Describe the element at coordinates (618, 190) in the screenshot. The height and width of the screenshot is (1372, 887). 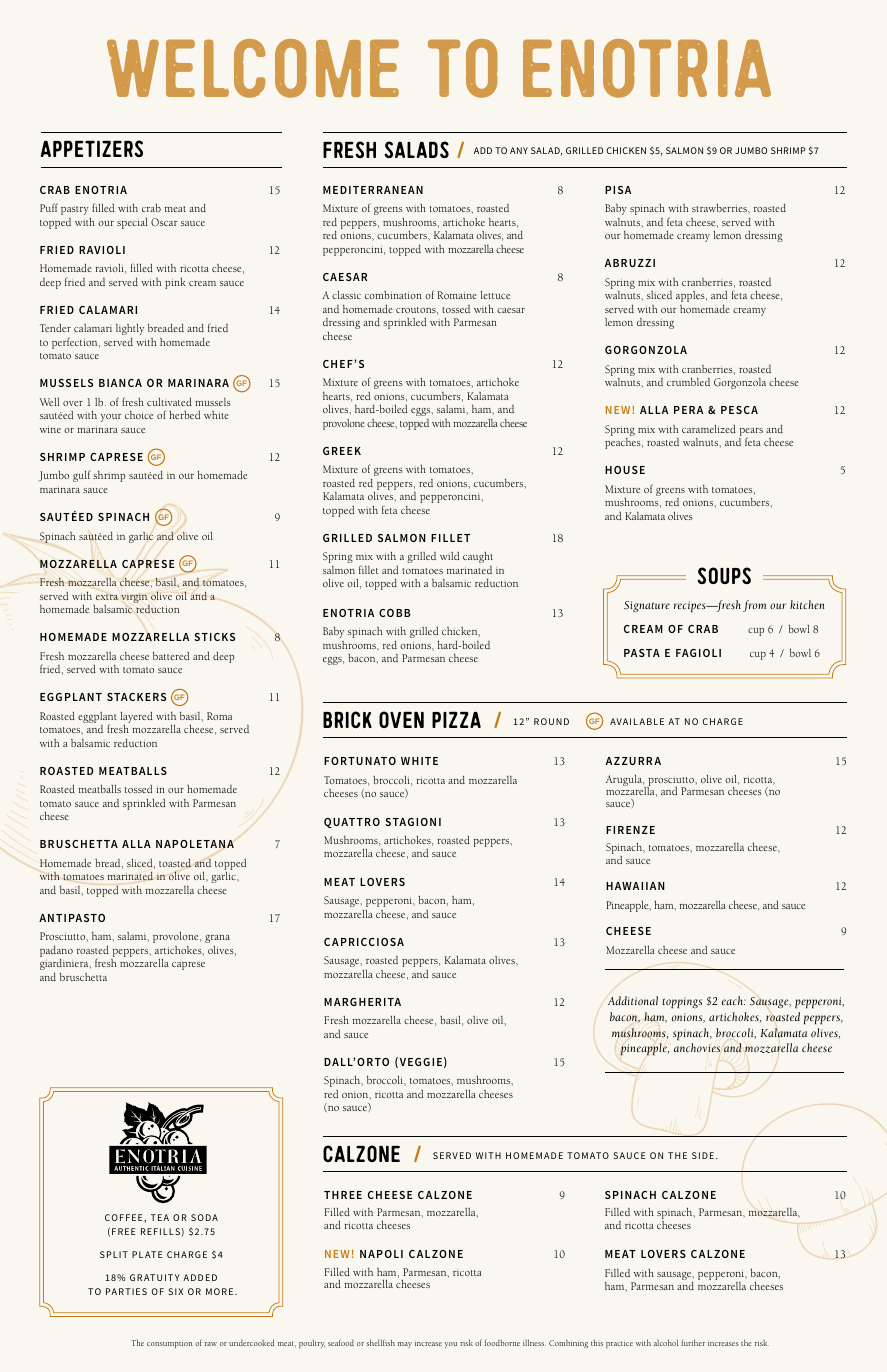
I see `PISA` at that location.
